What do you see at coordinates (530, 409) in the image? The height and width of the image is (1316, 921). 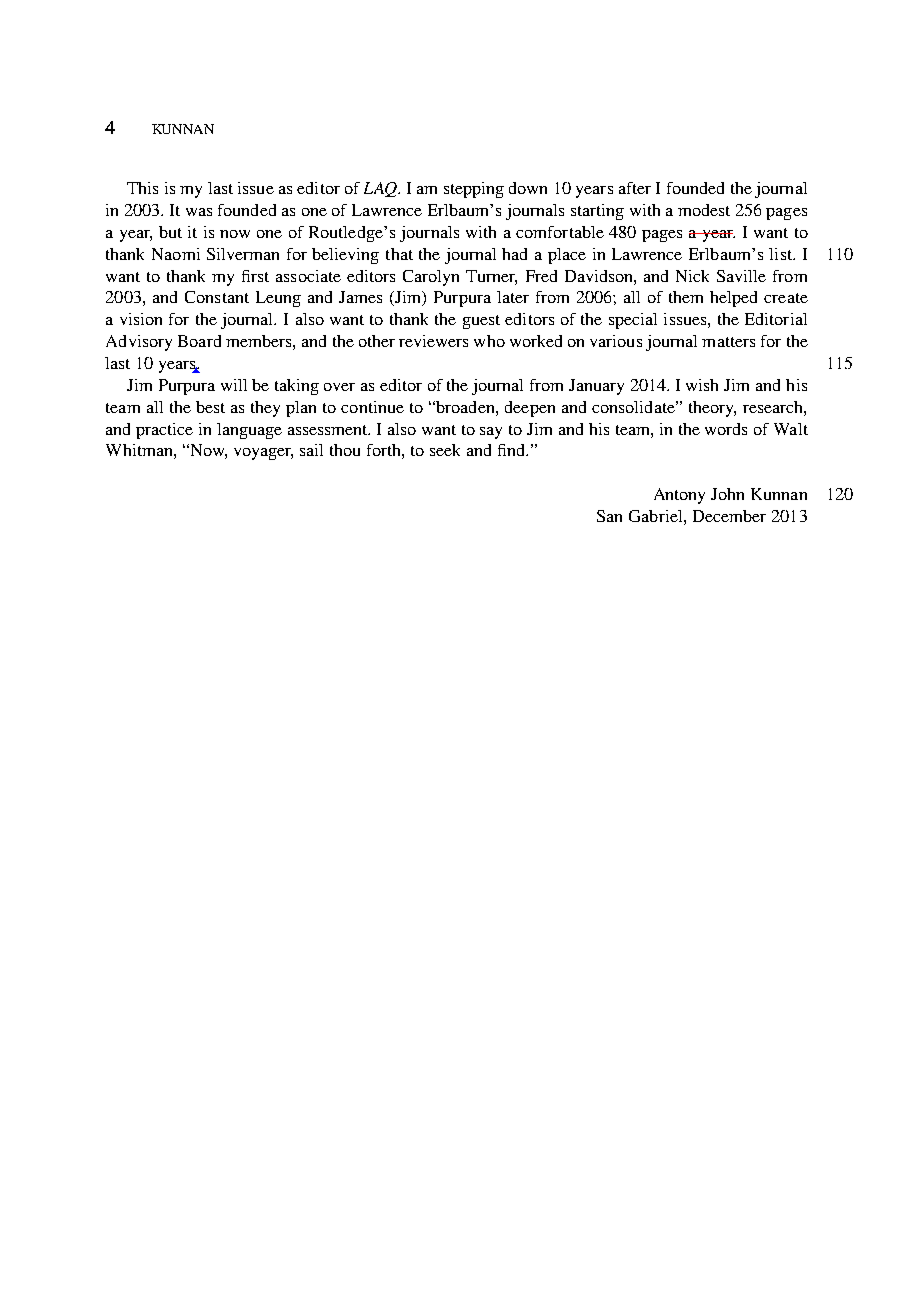 I see `deepen` at bounding box center [530, 409].
